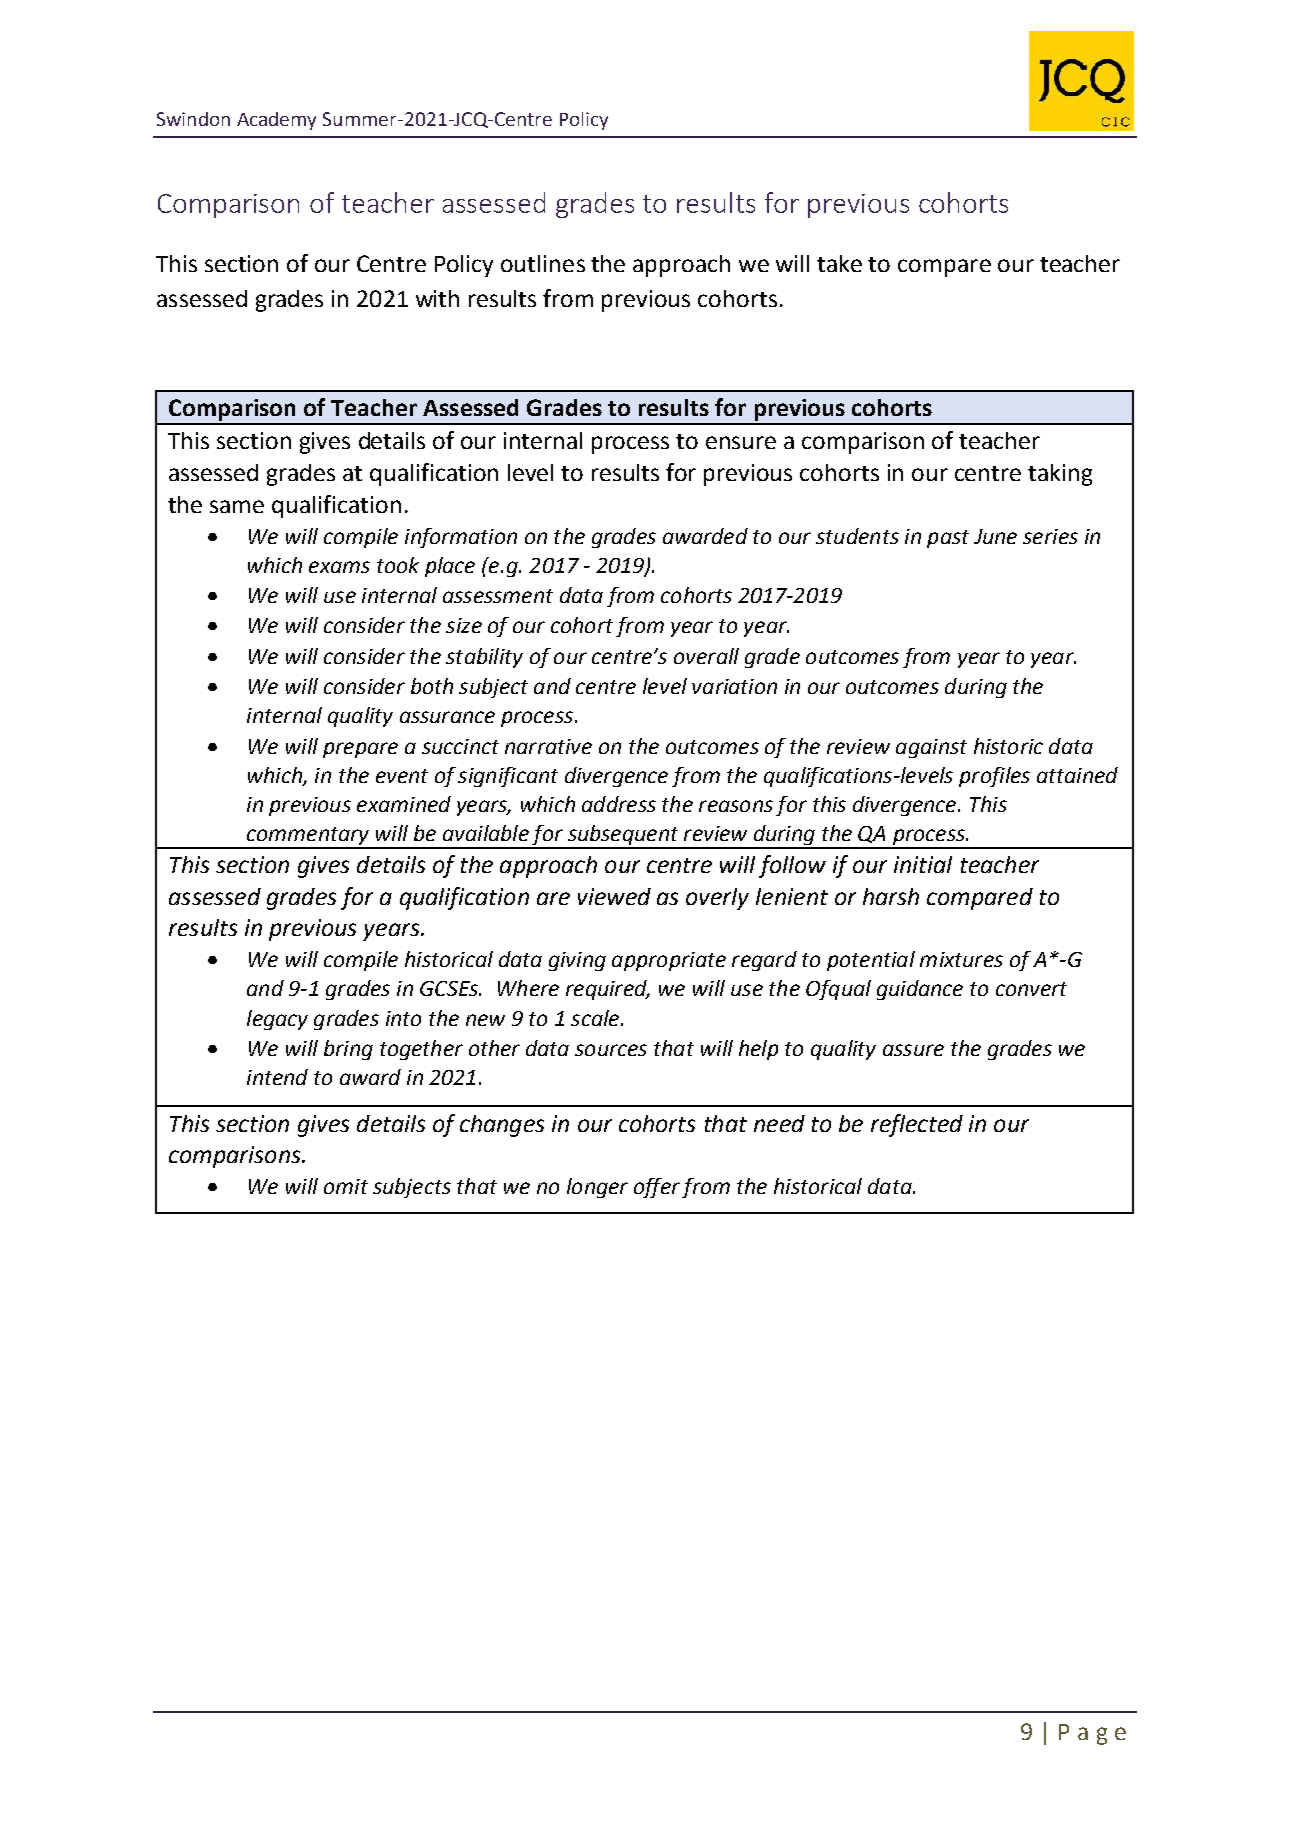 The width and height of the screenshot is (1289, 1823). I want to click on take, so click(839, 263).
